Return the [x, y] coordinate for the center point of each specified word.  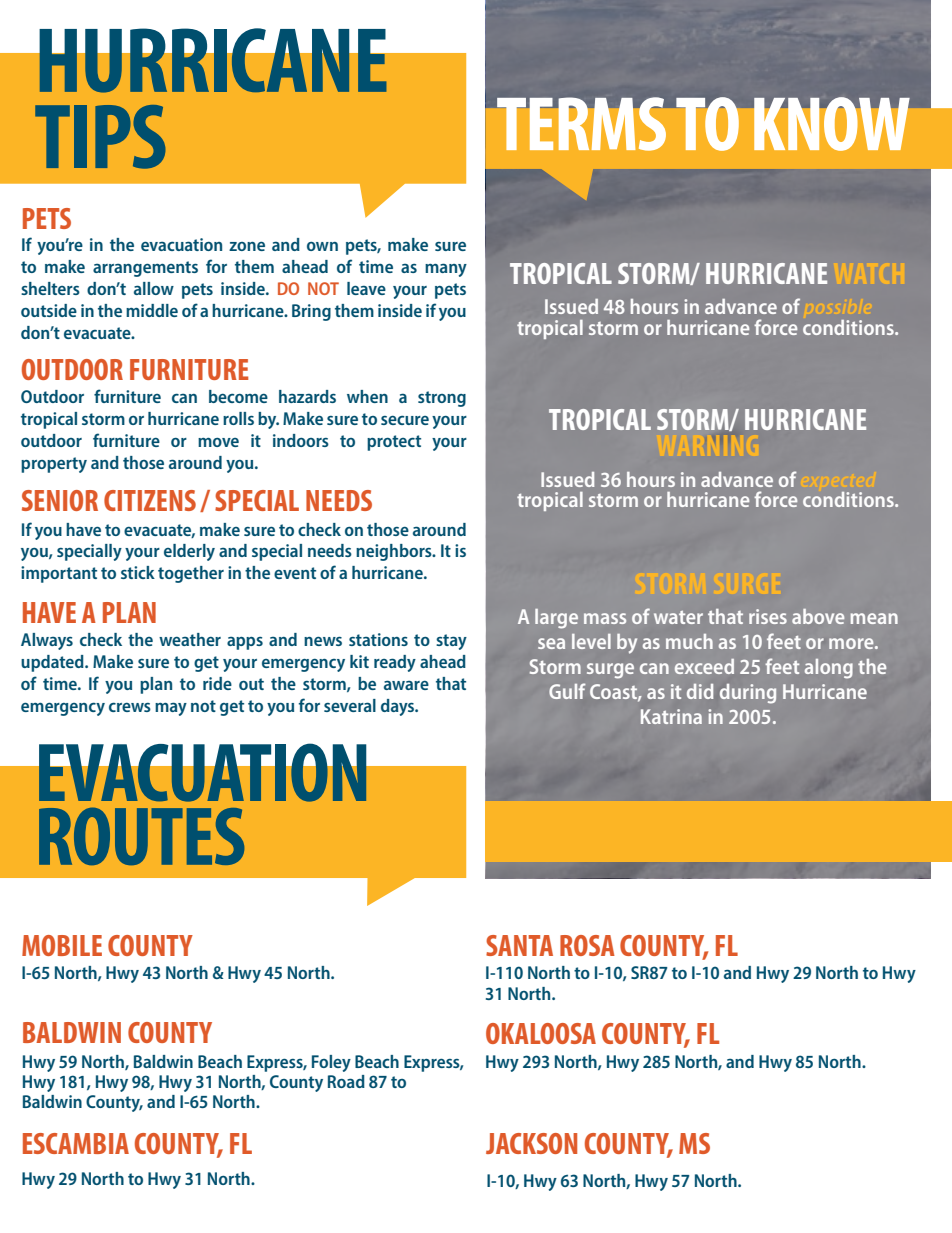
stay [451, 642]
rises [768, 616]
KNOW [832, 124]
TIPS [100, 137]
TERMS [581, 124]
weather [190, 639]
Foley [331, 1063]
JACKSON [531, 1143]
